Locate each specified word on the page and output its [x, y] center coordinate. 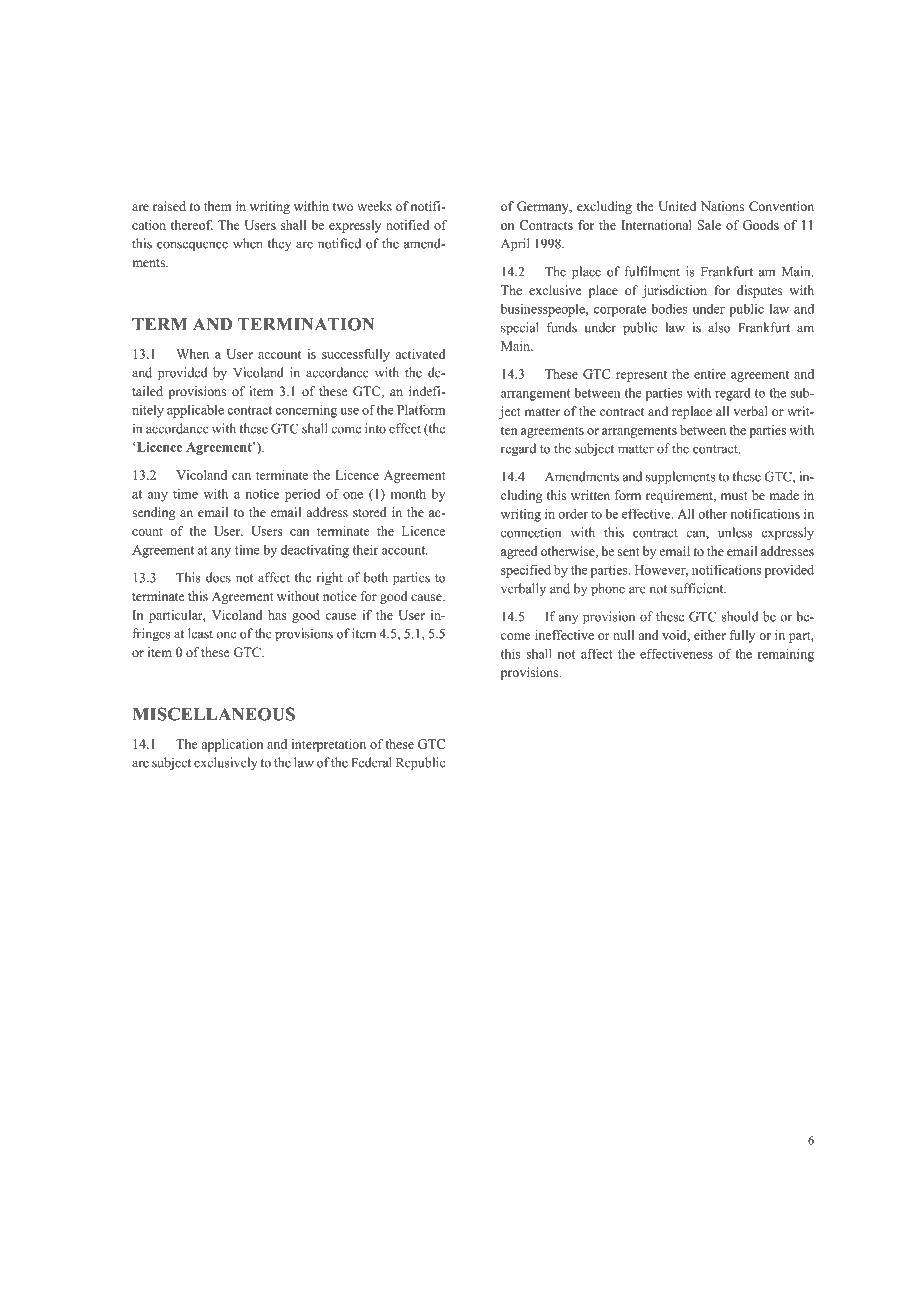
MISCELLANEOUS [214, 714]
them [218, 206]
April [515, 245]
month [408, 494]
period [302, 495]
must [734, 496]
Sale [709, 225]
